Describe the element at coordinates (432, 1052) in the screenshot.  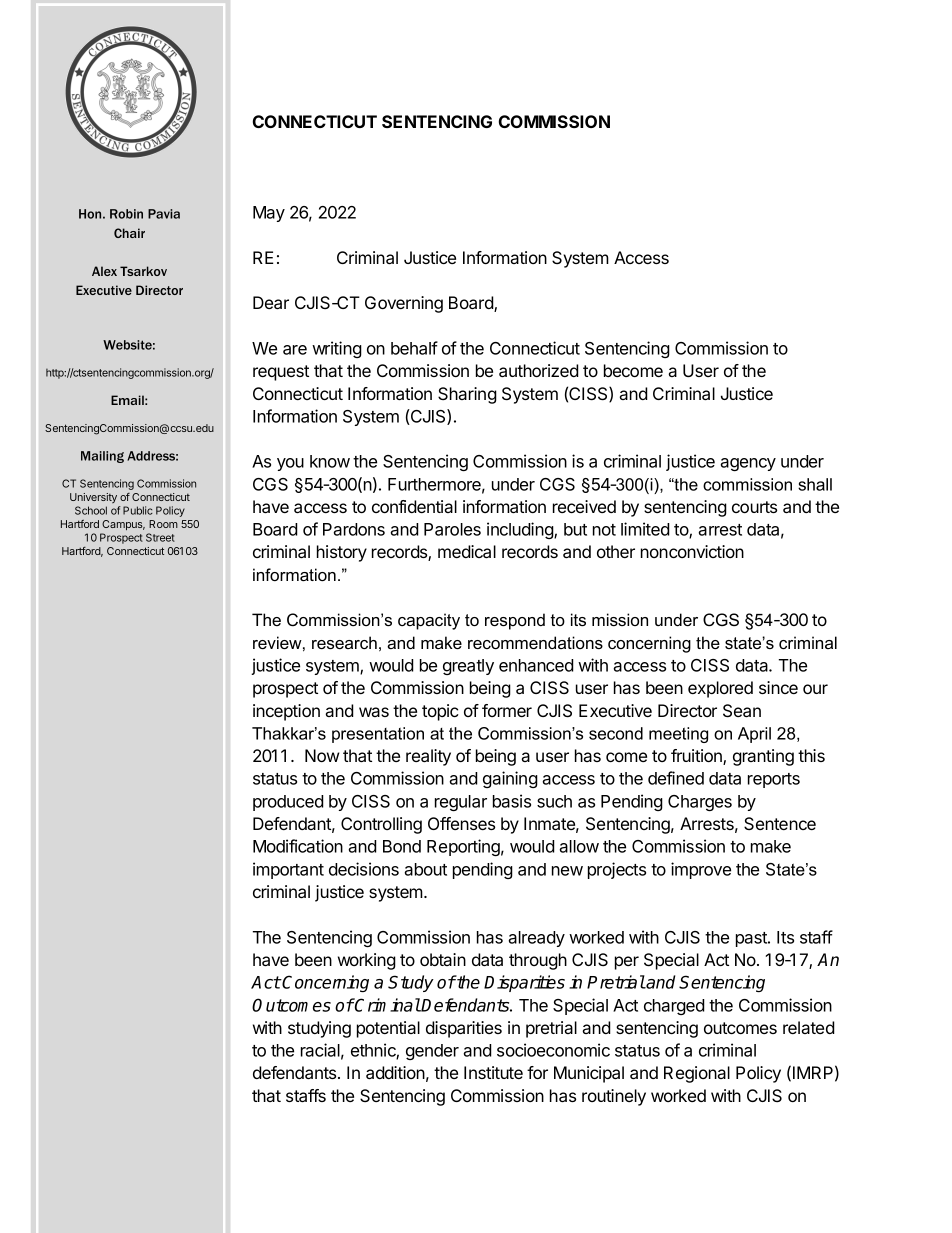
I see `gender` at that location.
